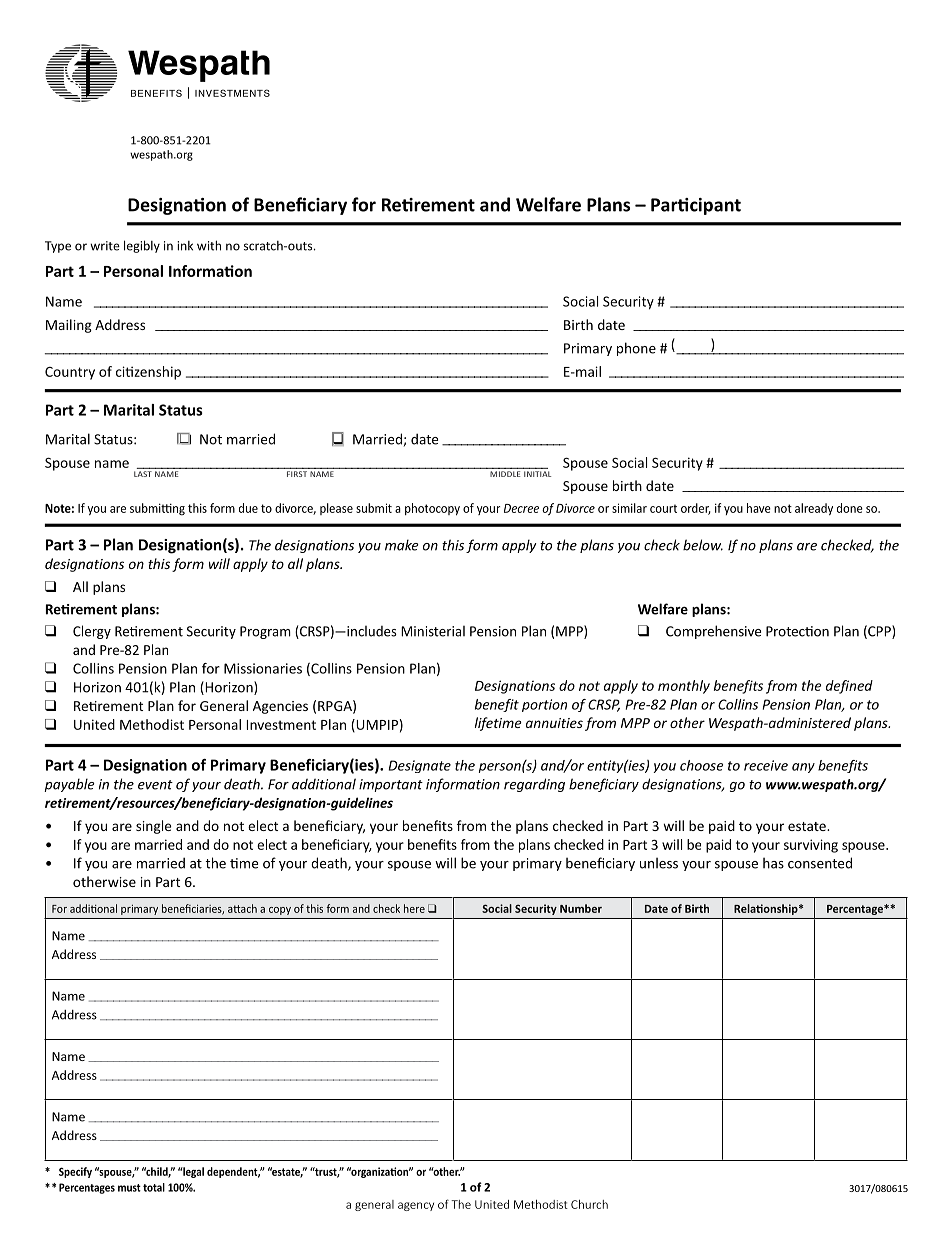 The width and height of the screenshot is (952, 1233). What do you see at coordinates (416, 1206) in the screenshot?
I see `agency` at bounding box center [416, 1206].
